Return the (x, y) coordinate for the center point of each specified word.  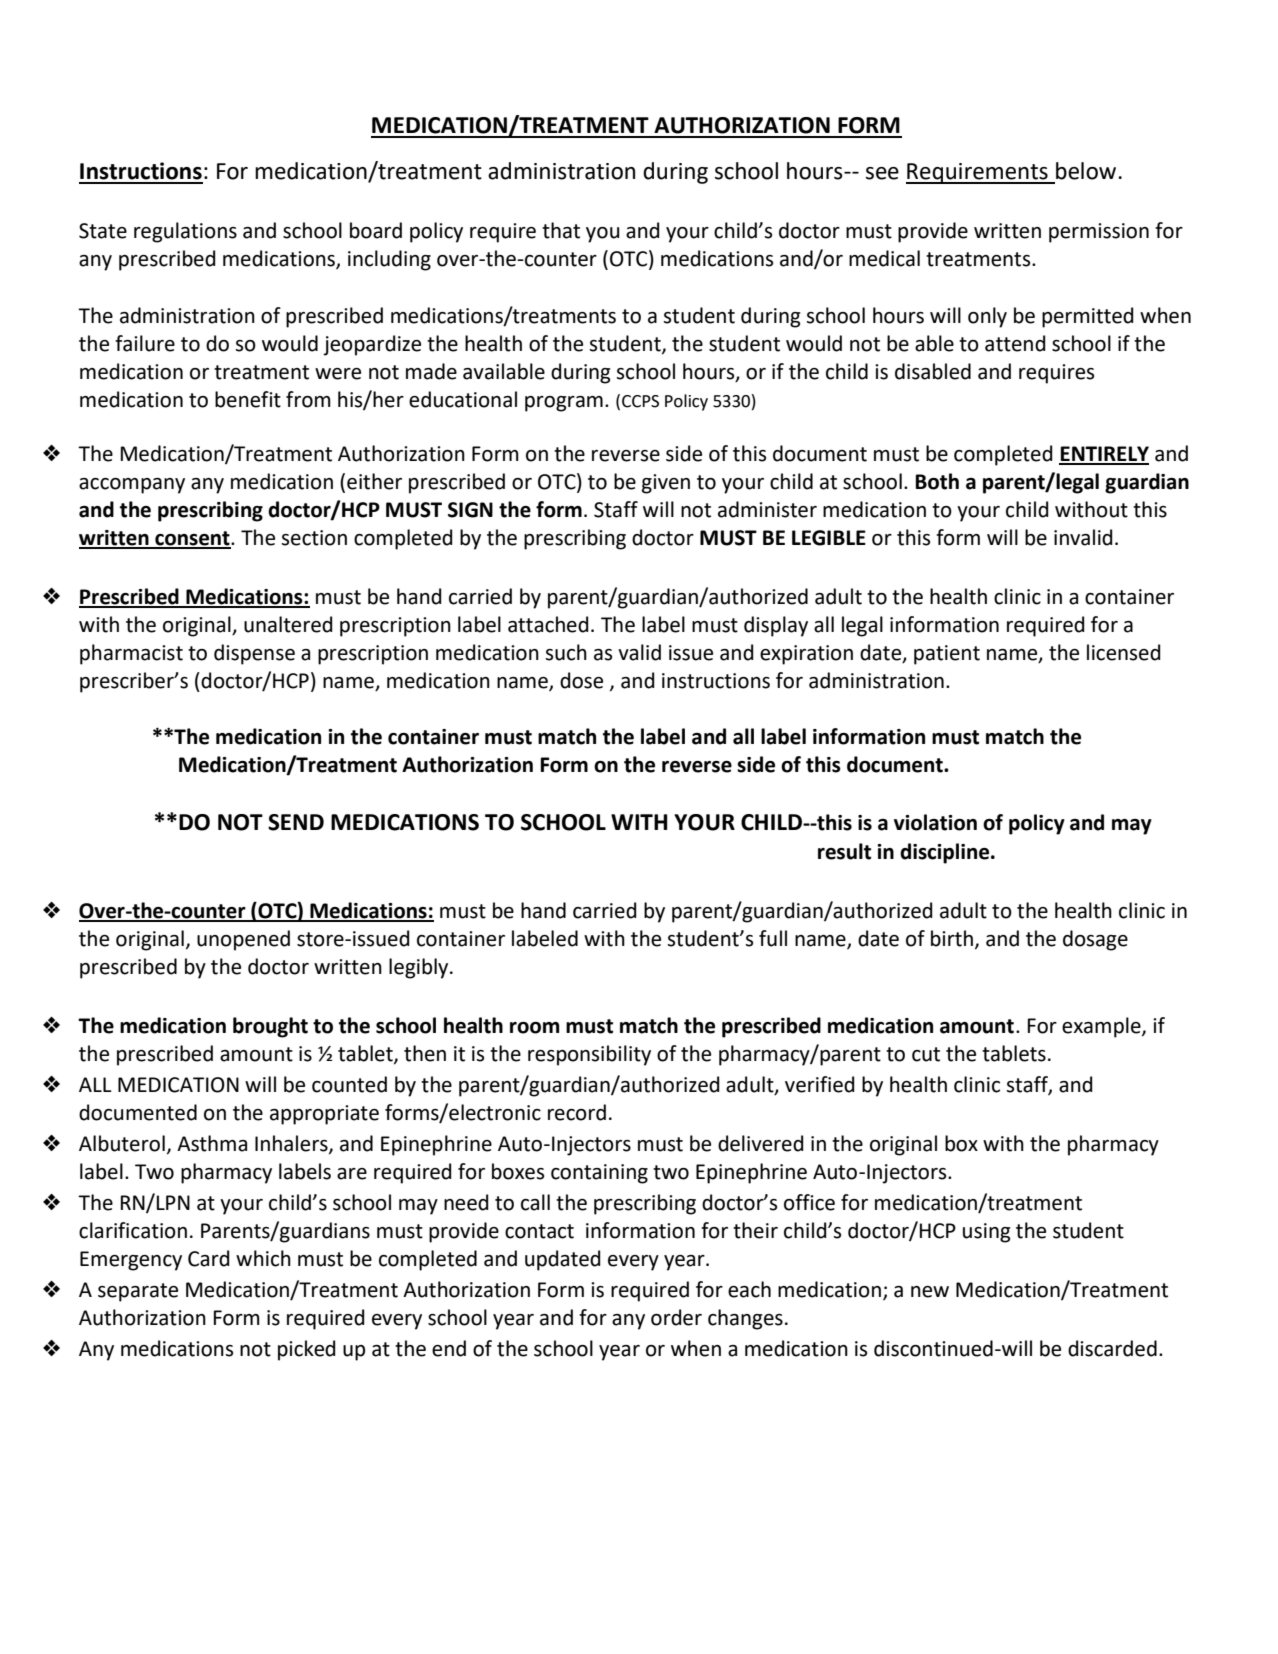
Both (937, 481)
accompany (132, 486)
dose (581, 680)
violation (935, 822)
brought (270, 1027)
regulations (185, 232)
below (1087, 171)
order (676, 1317)
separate (138, 1292)
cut (926, 1054)
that (561, 230)
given (666, 484)
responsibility (589, 1055)
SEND (296, 822)
